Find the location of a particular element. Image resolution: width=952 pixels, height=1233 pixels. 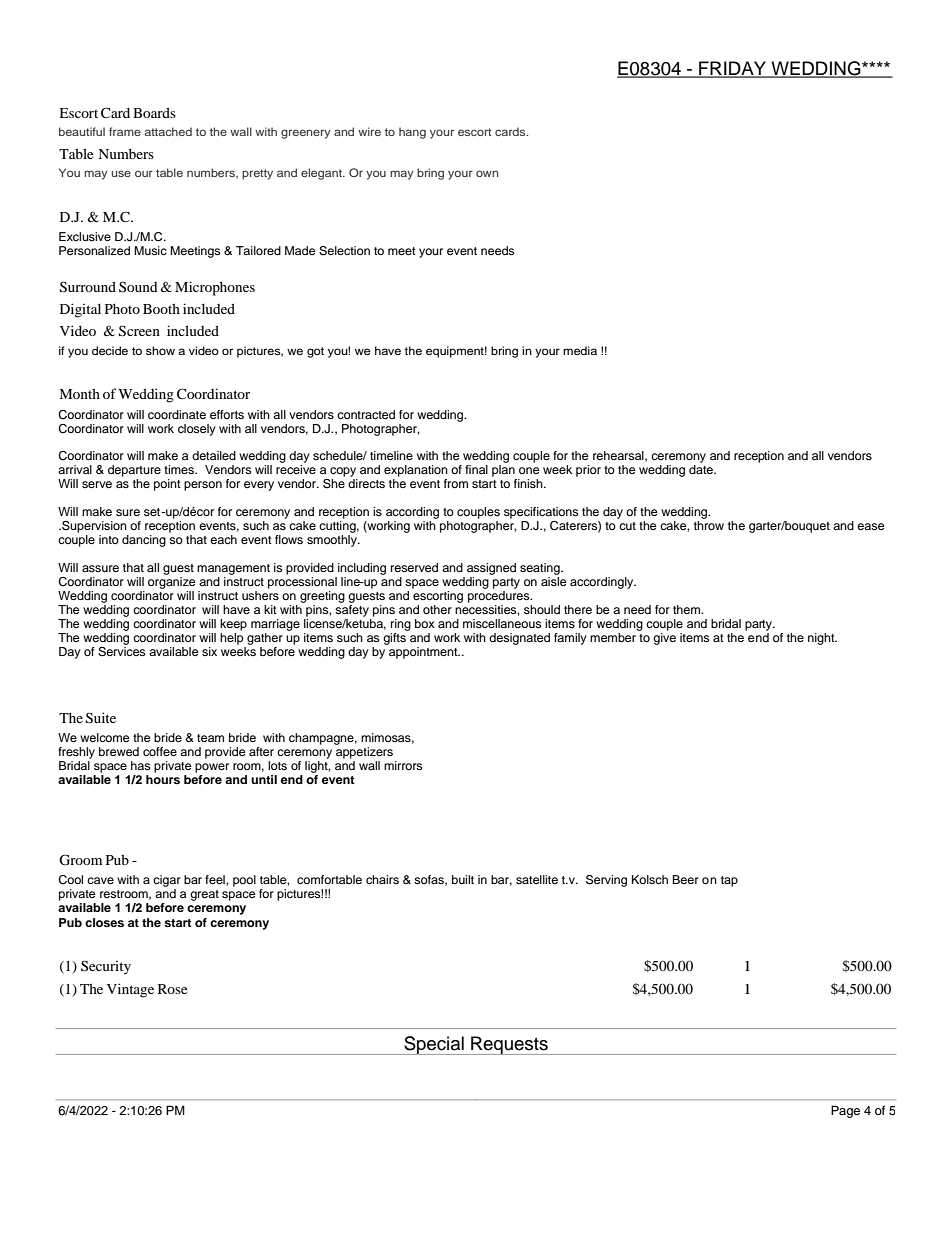

hang is located at coordinates (412, 133).
